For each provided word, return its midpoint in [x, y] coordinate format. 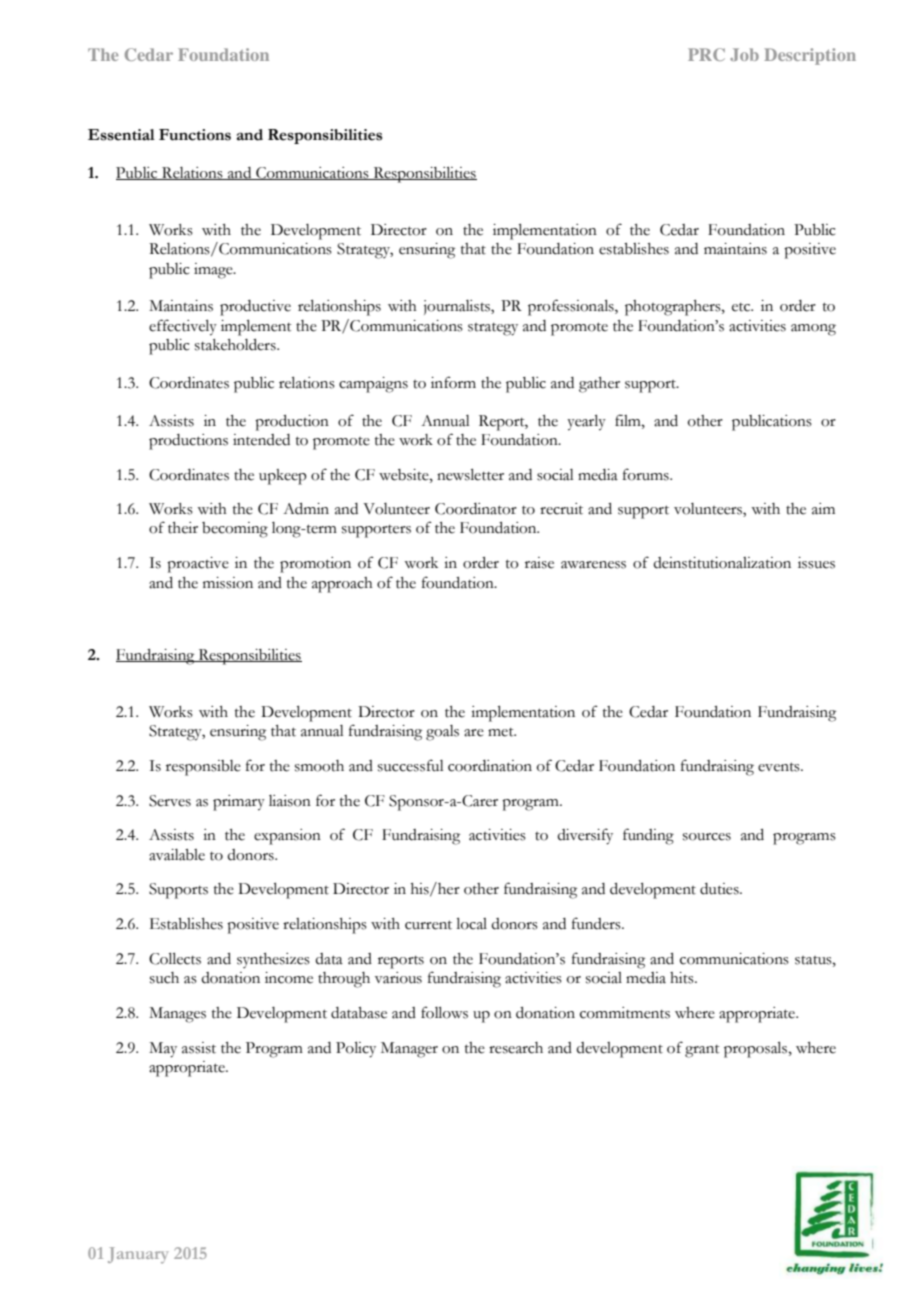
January [138, 1255]
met [502, 732]
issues [816, 563]
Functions [195, 135]
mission [228, 583]
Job [744, 54]
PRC [706, 54]
